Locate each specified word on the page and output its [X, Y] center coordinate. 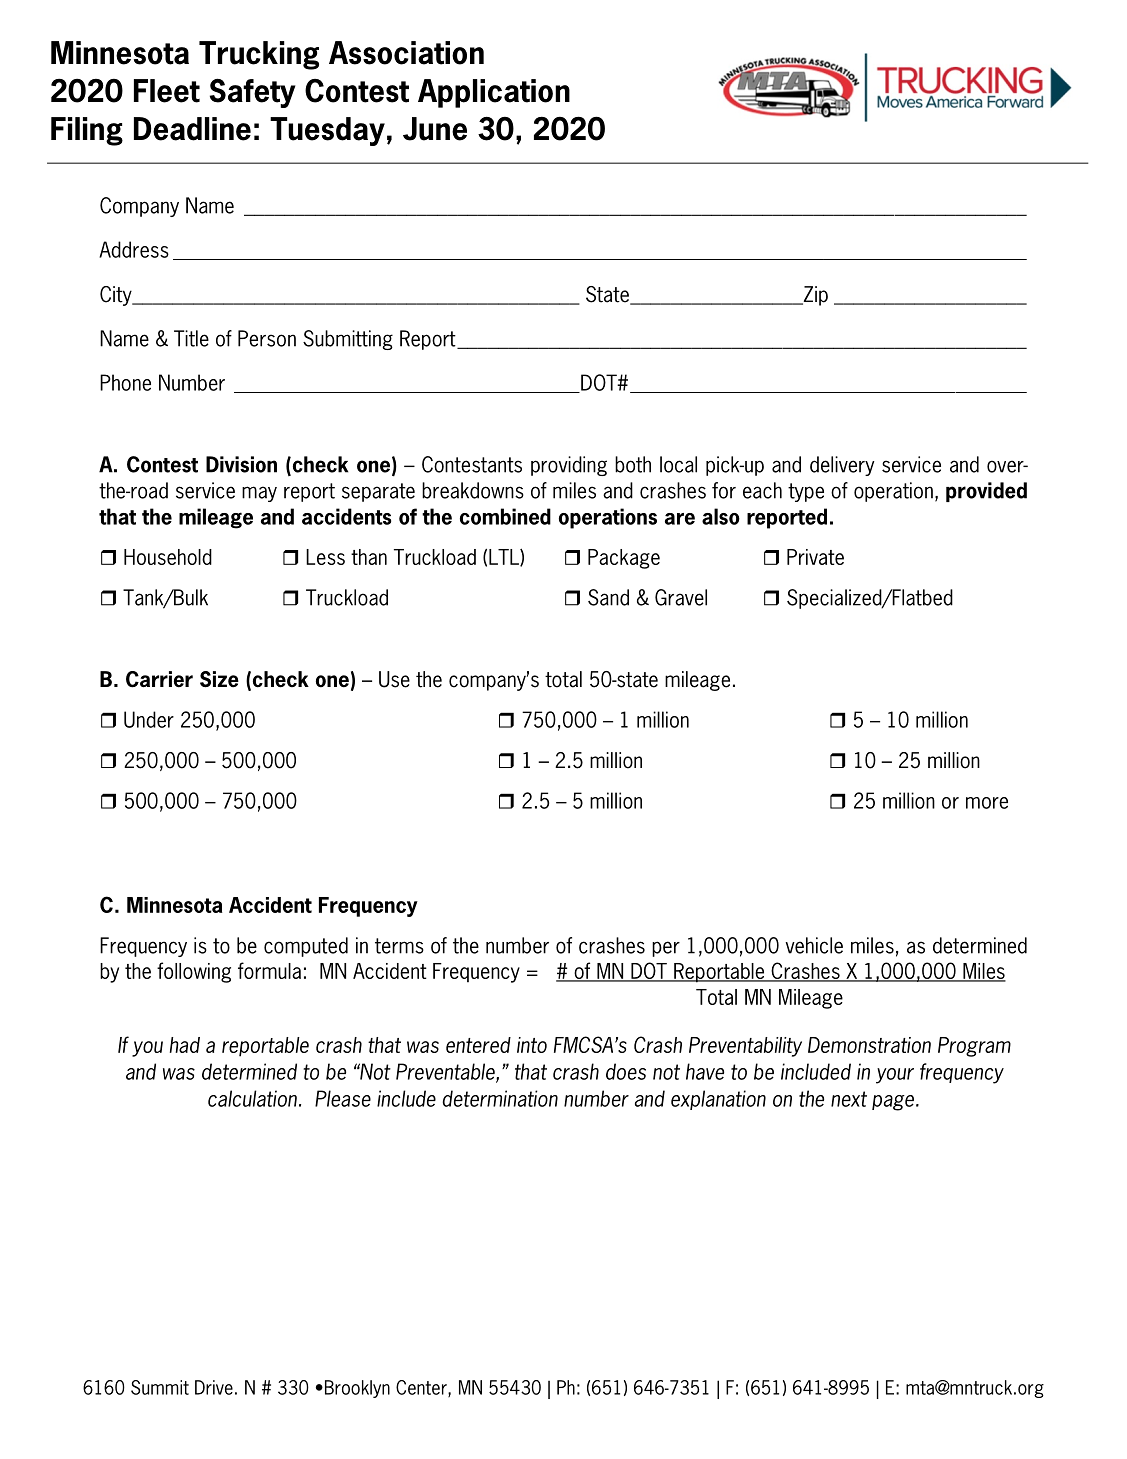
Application [494, 93]
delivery [842, 466]
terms [399, 946]
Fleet [167, 91]
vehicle [814, 945]
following [194, 972]
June [435, 129]
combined [505, 516]
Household [168, 557]
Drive [214, 1387]
